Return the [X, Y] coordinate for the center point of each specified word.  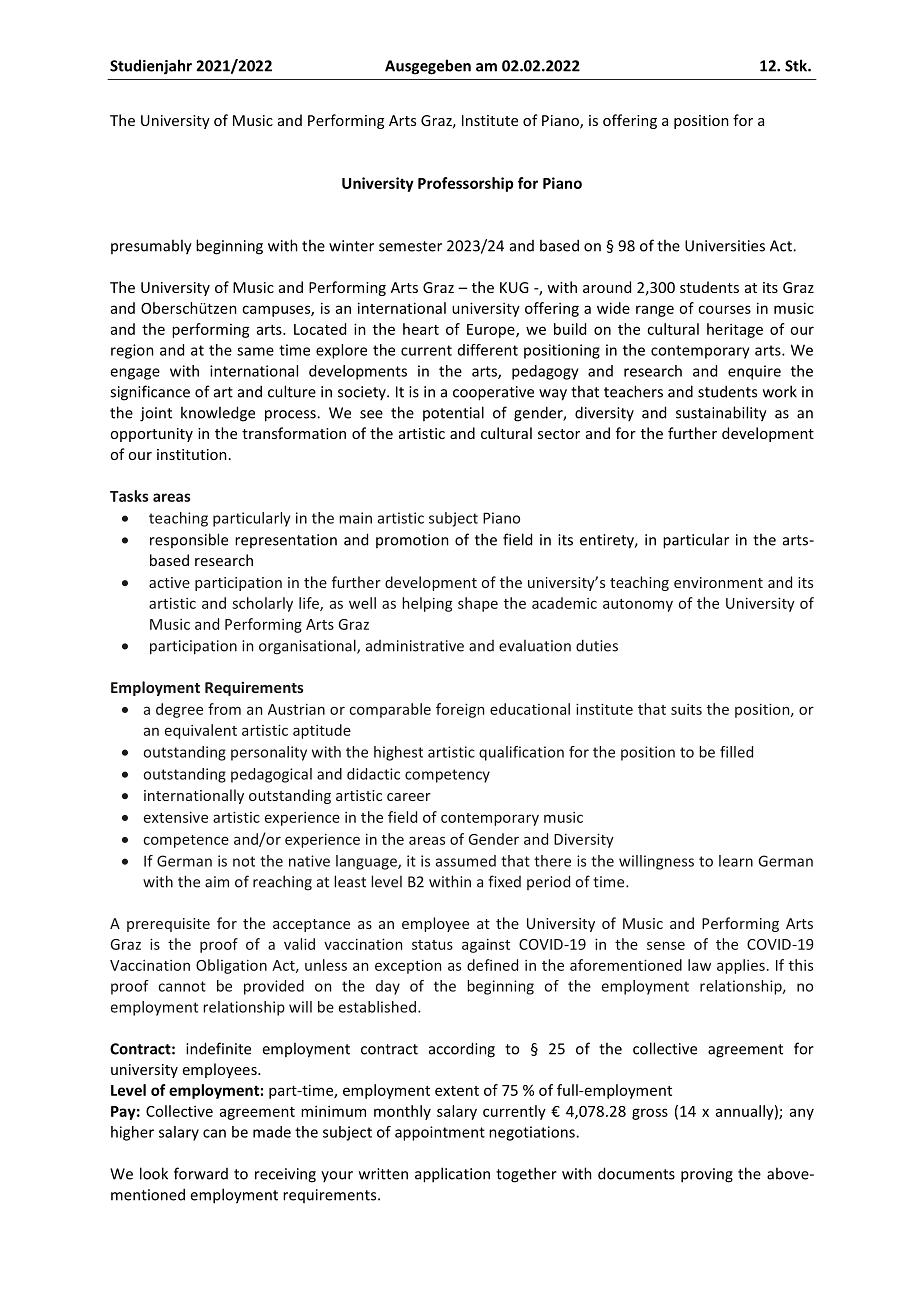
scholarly [262, 604]
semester [410, 246]
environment [718, 582]
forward [201, 1173]
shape [478, 604]
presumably [151, 247]
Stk [797, 65]
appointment [440, 1133]
